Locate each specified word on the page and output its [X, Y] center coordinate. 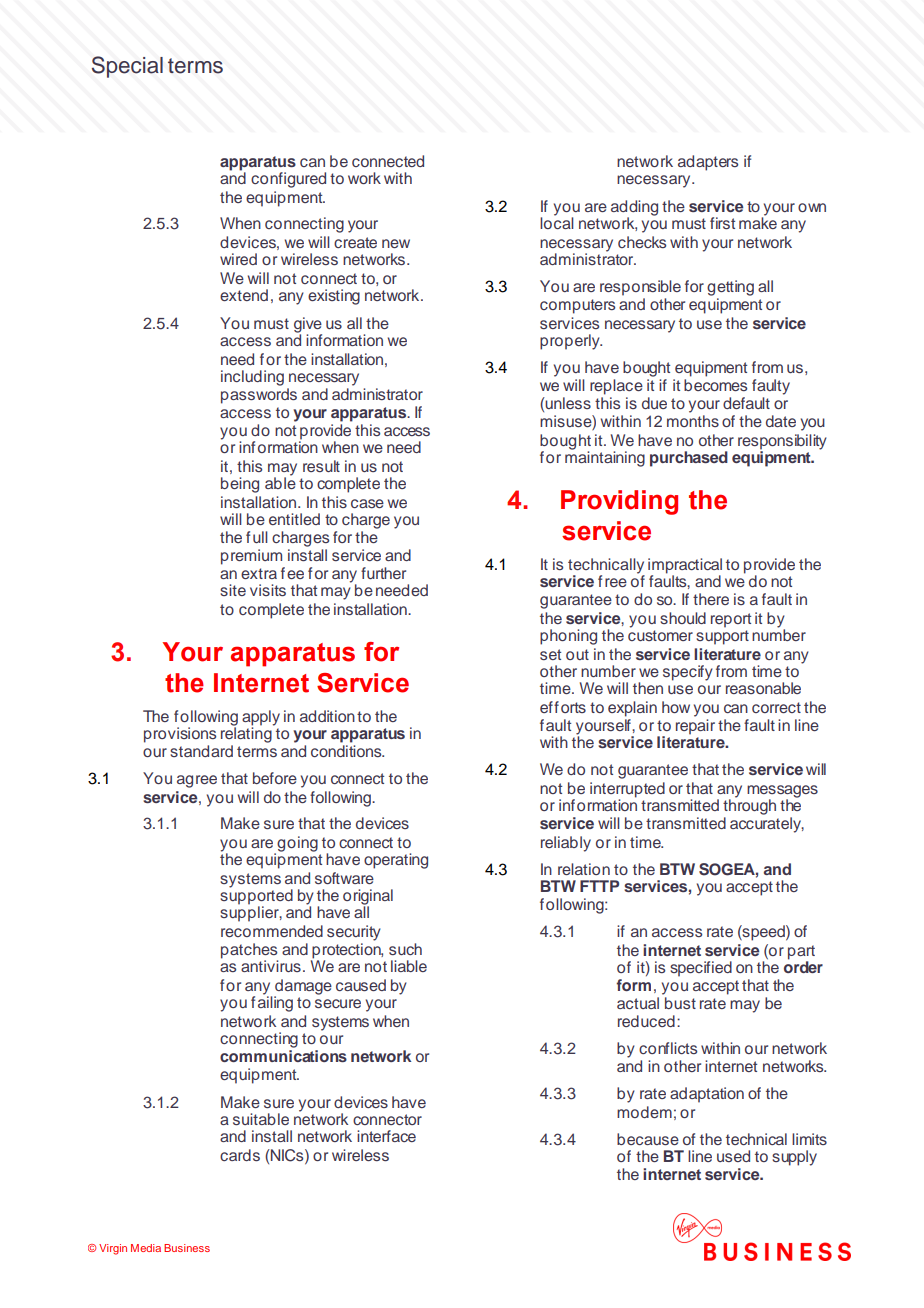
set [550, 654]
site [233, 590]
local [557, 222]
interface [386, 1136]
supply [794, 1158]
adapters [708, 163]
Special [127, 67]
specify [688, 673]
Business [187, 1248]
